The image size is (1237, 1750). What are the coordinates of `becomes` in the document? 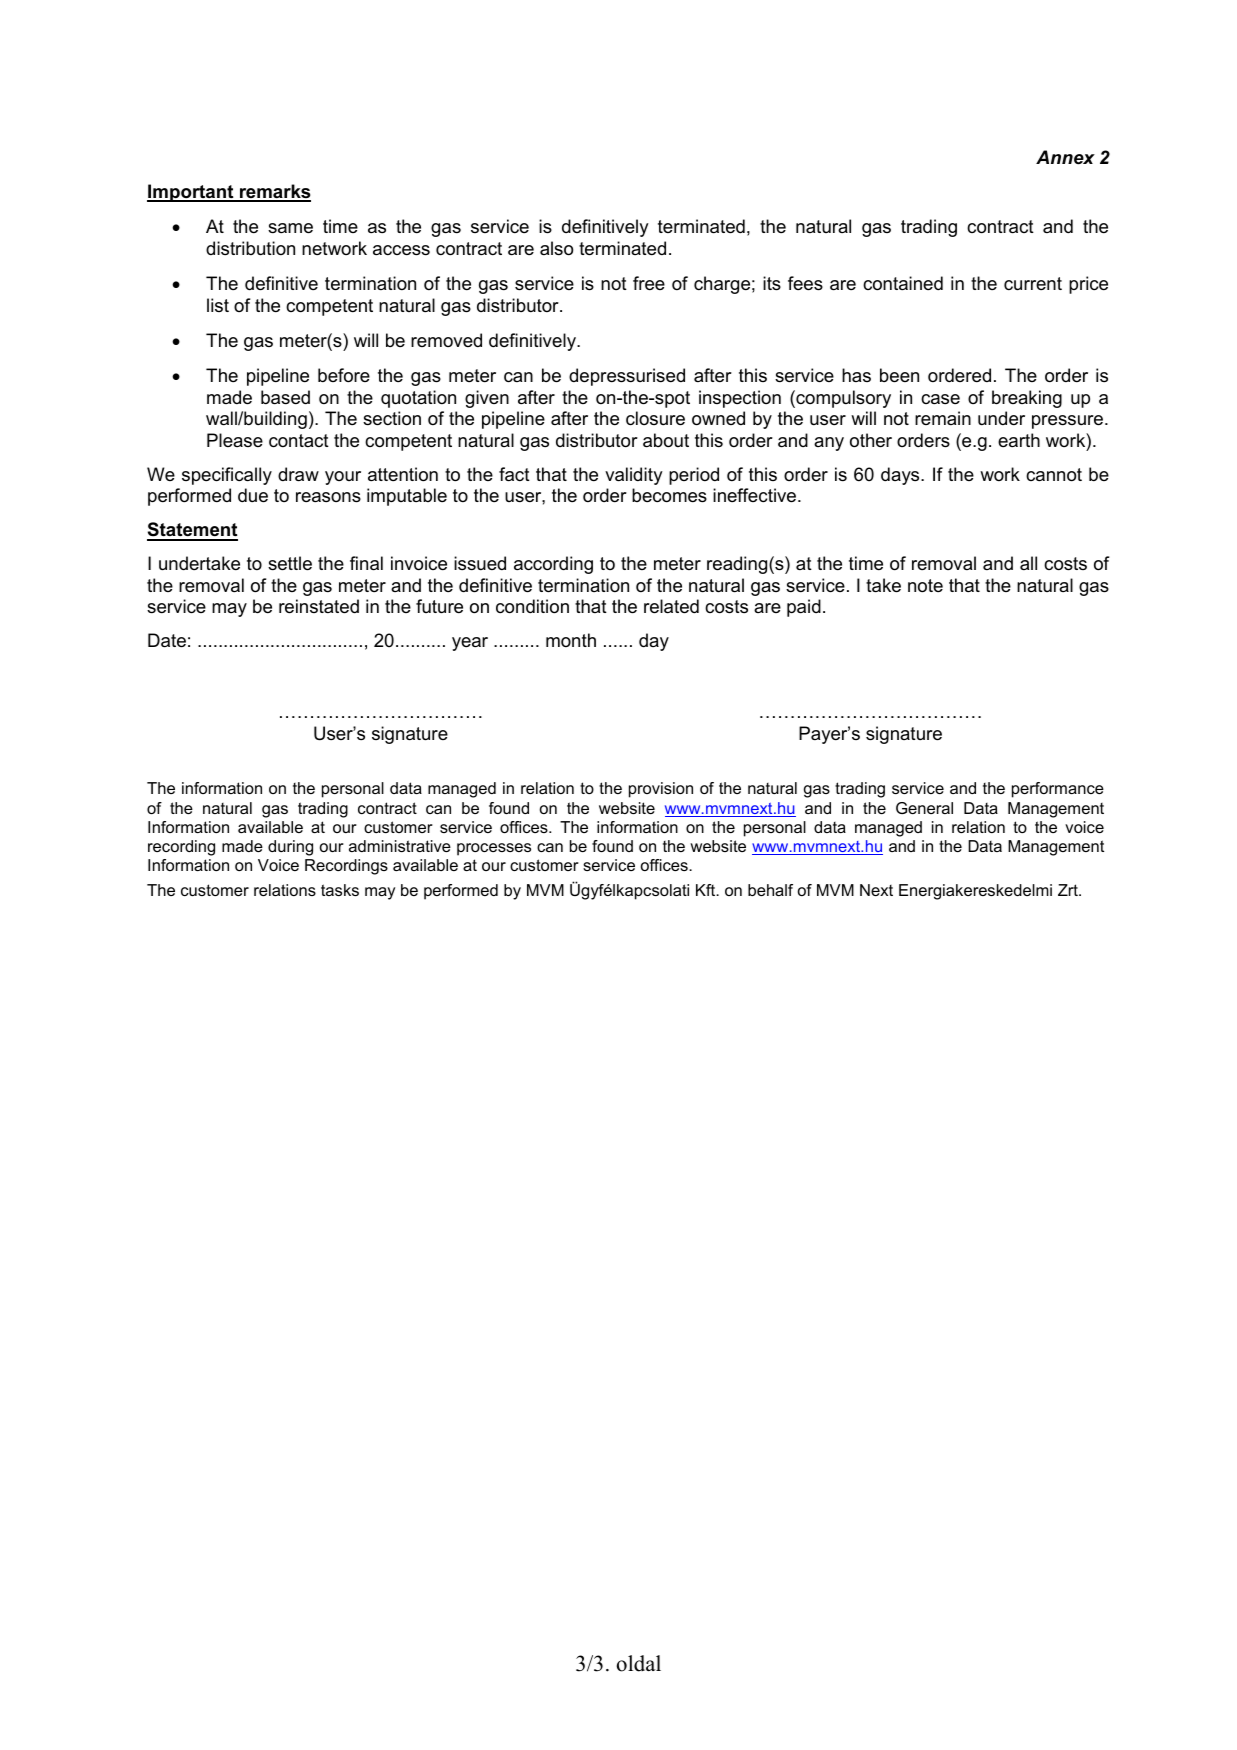 It's located at (669, 495).
